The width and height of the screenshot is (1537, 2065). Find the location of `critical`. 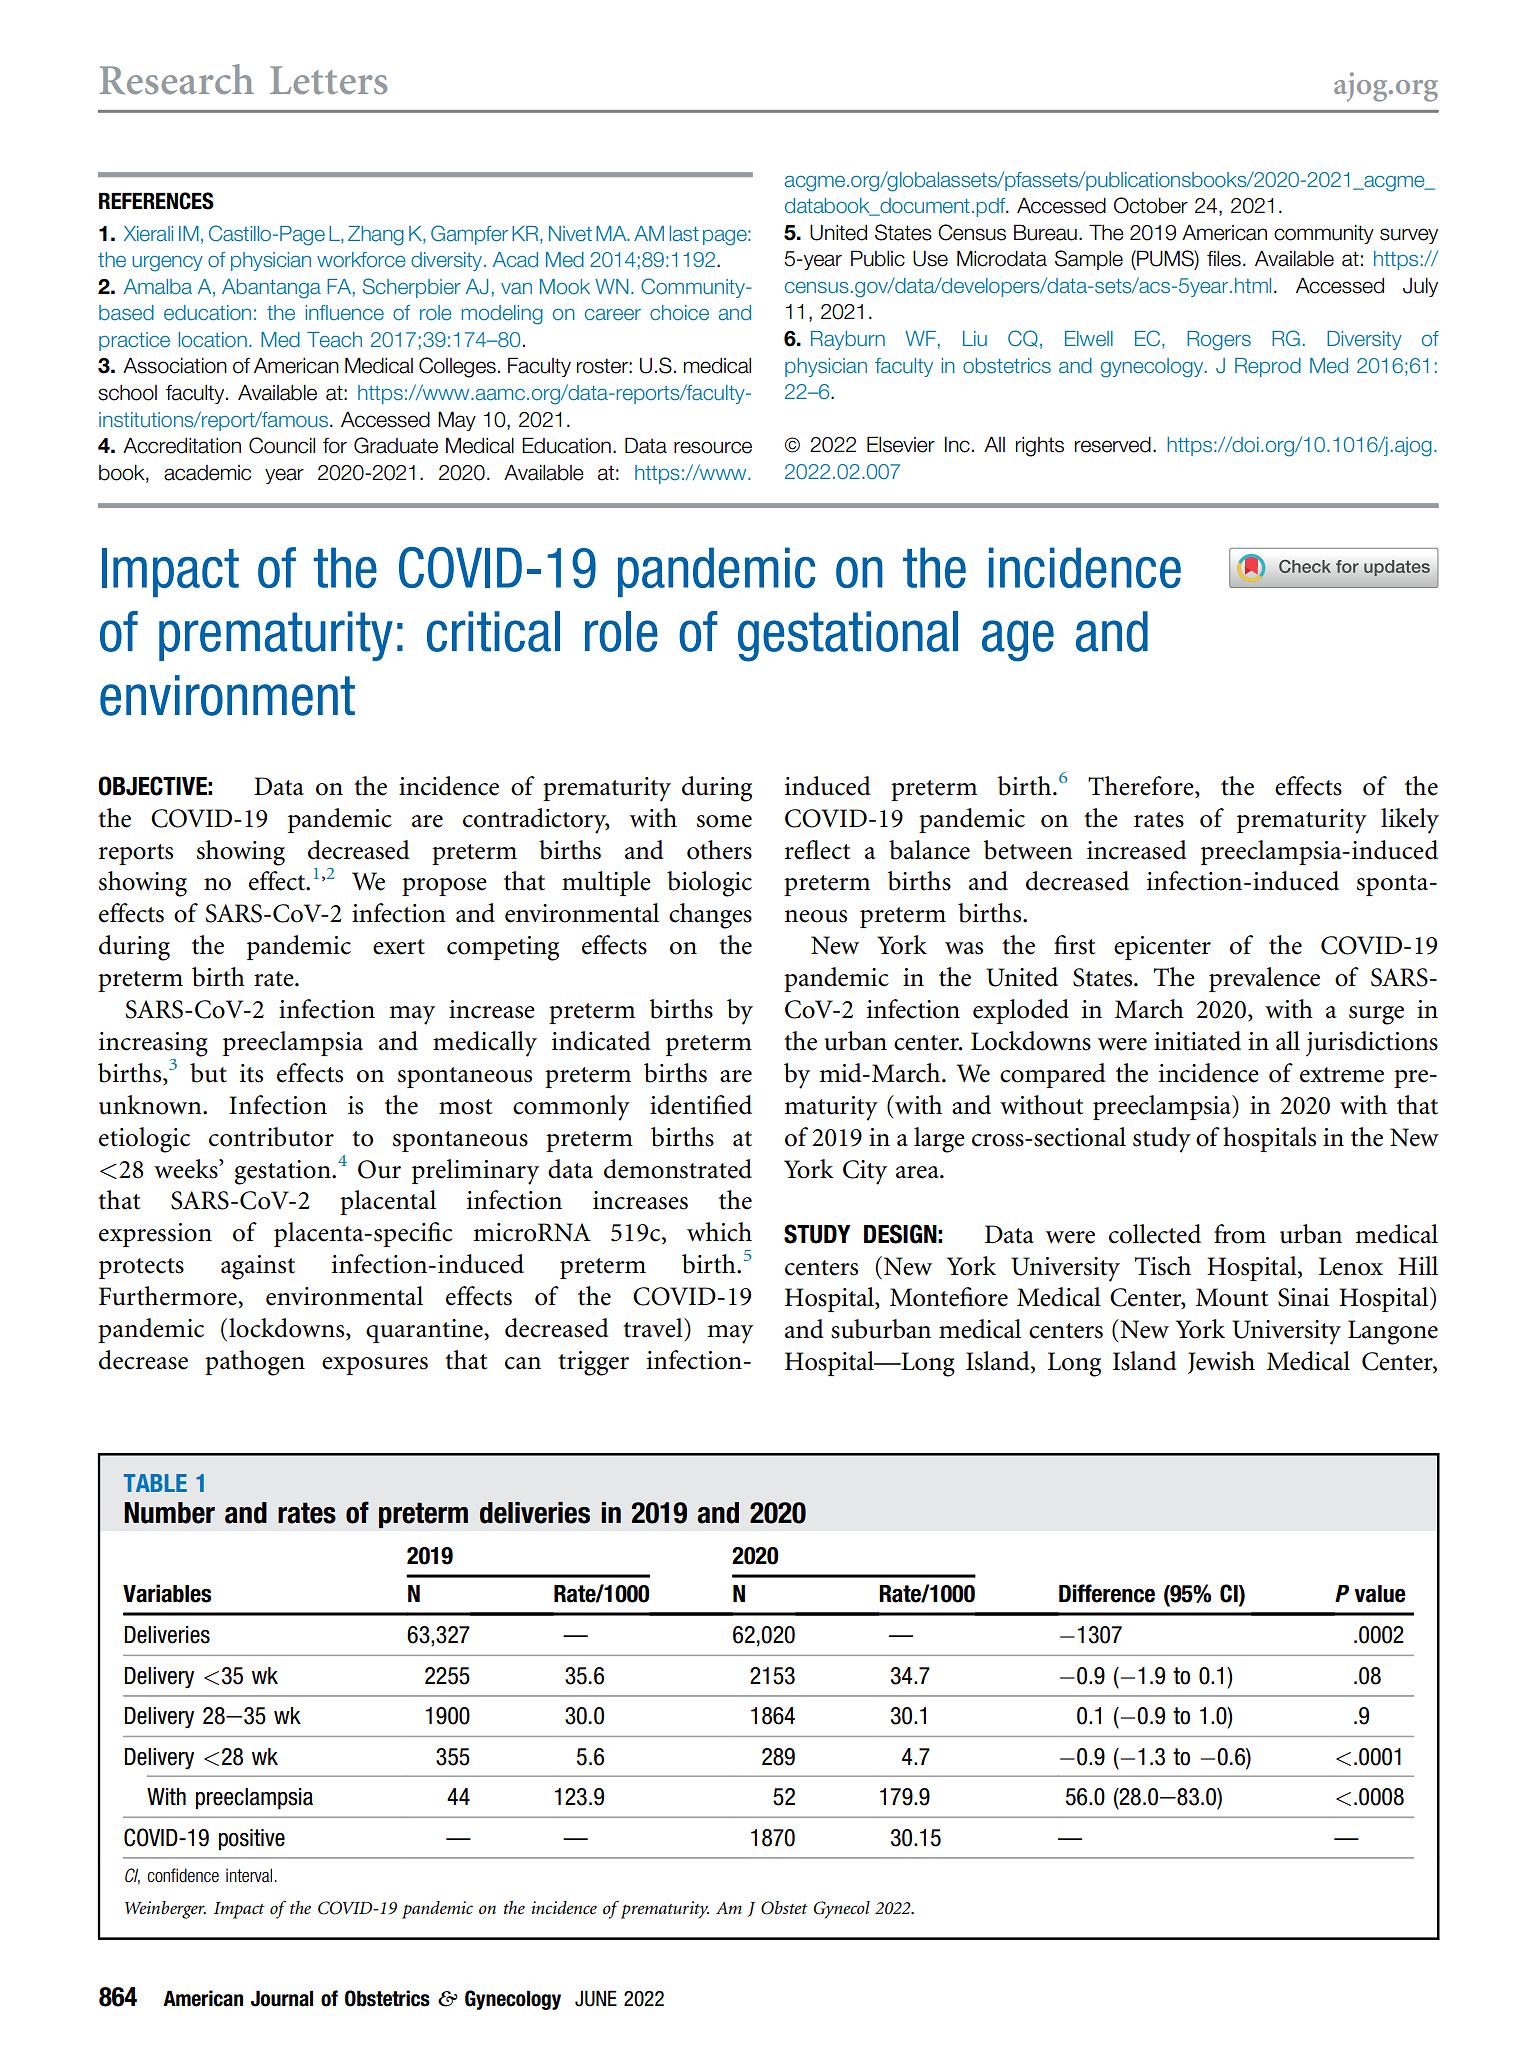

critical is located at coordinates (493, 631).
